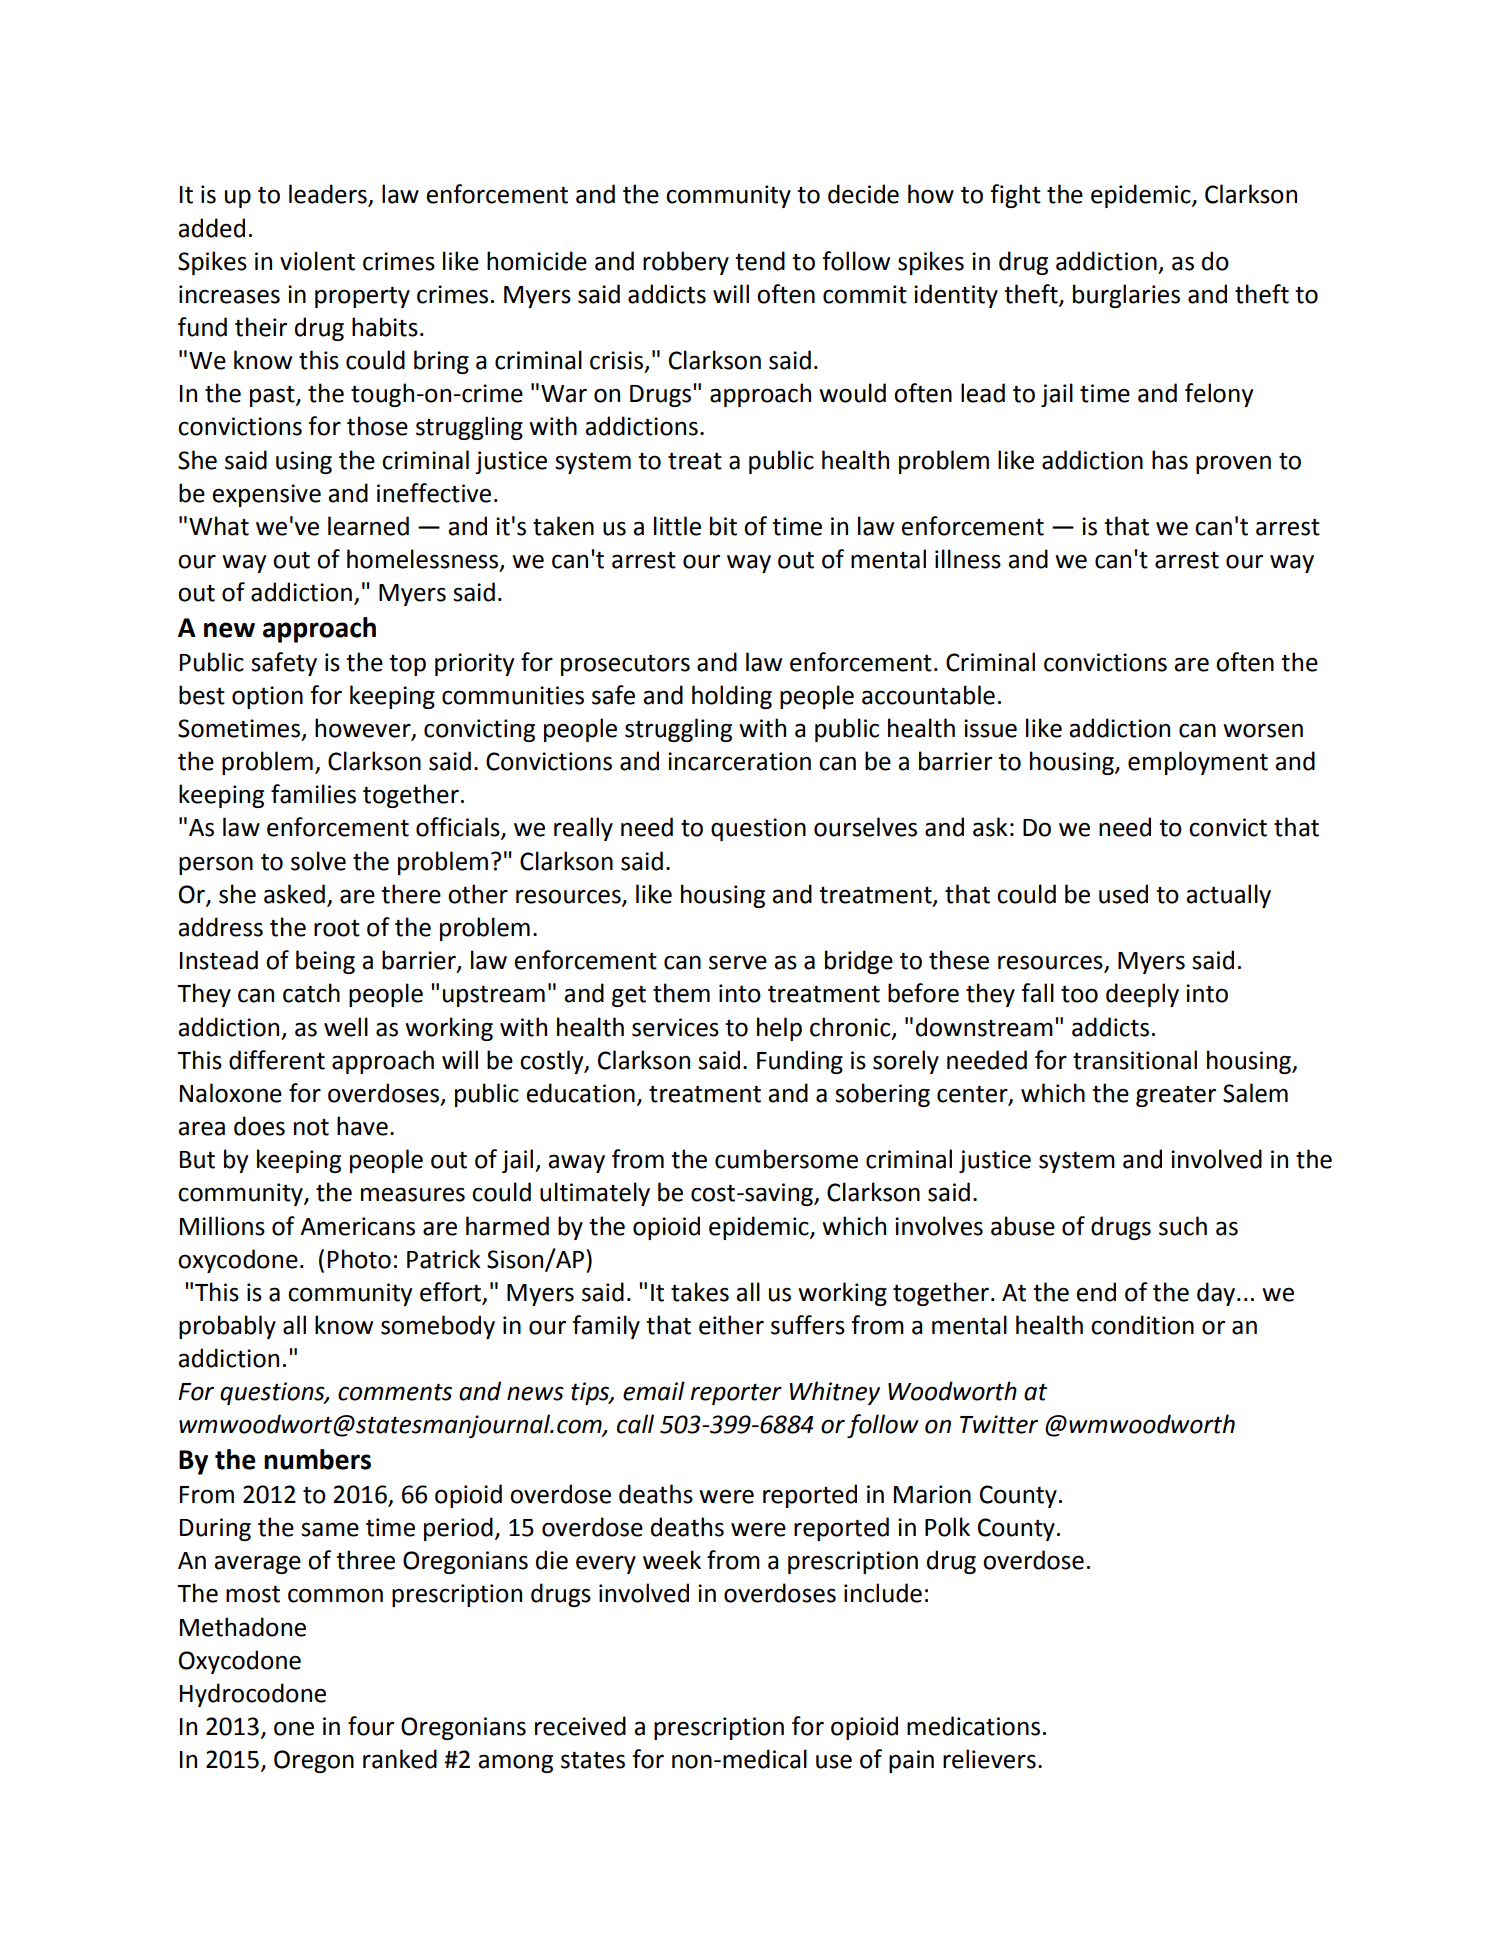 The width and height of the page is (1511, 1956). I want to click on condition, so click(1142, 1325).
